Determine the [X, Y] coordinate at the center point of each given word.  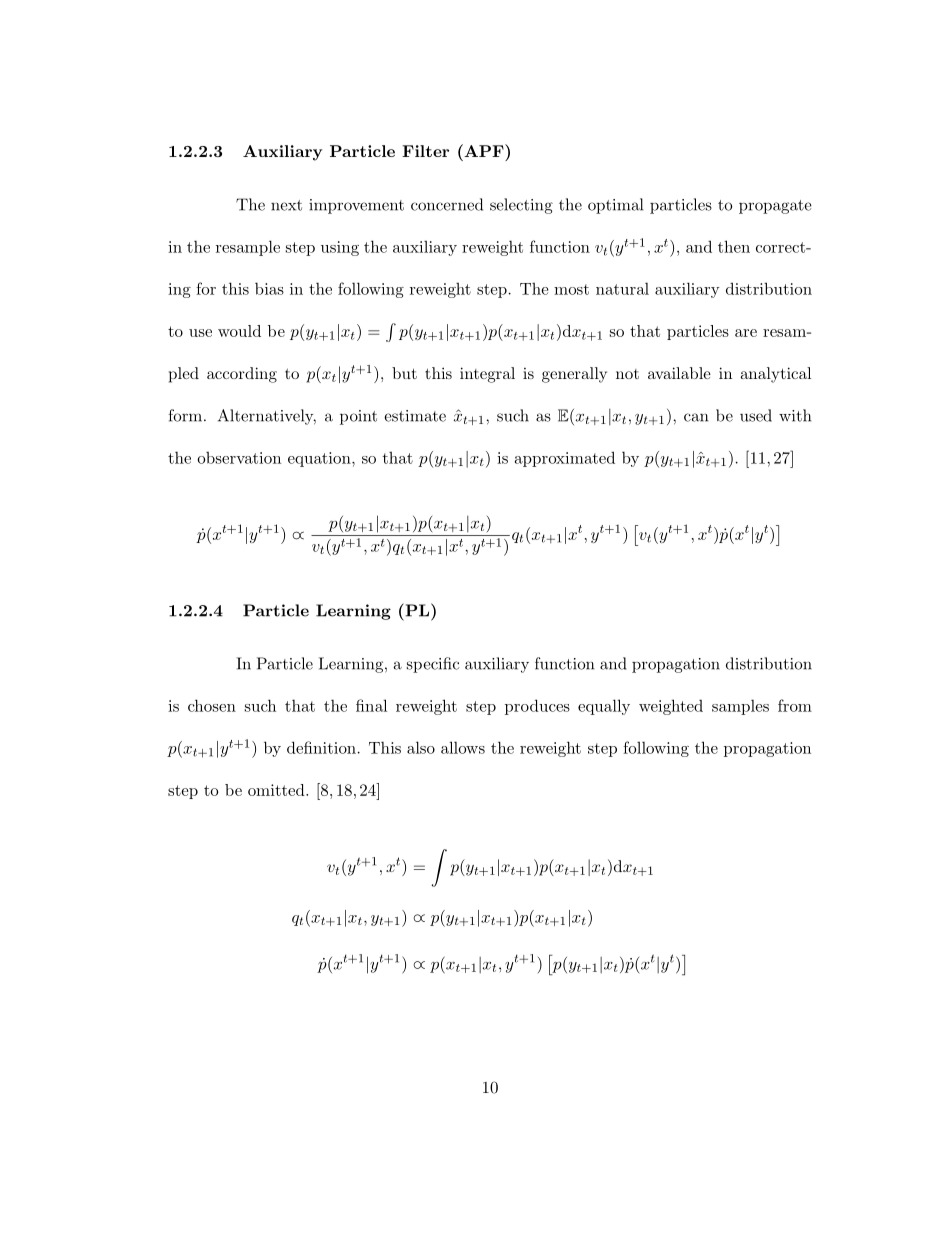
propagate [775, 207]
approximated [565, 459]
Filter [425, 151]
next [286, 205]
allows [463, 747]
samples [740, 707]
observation [239, 458]
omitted [277, 790]
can [696, 417]
